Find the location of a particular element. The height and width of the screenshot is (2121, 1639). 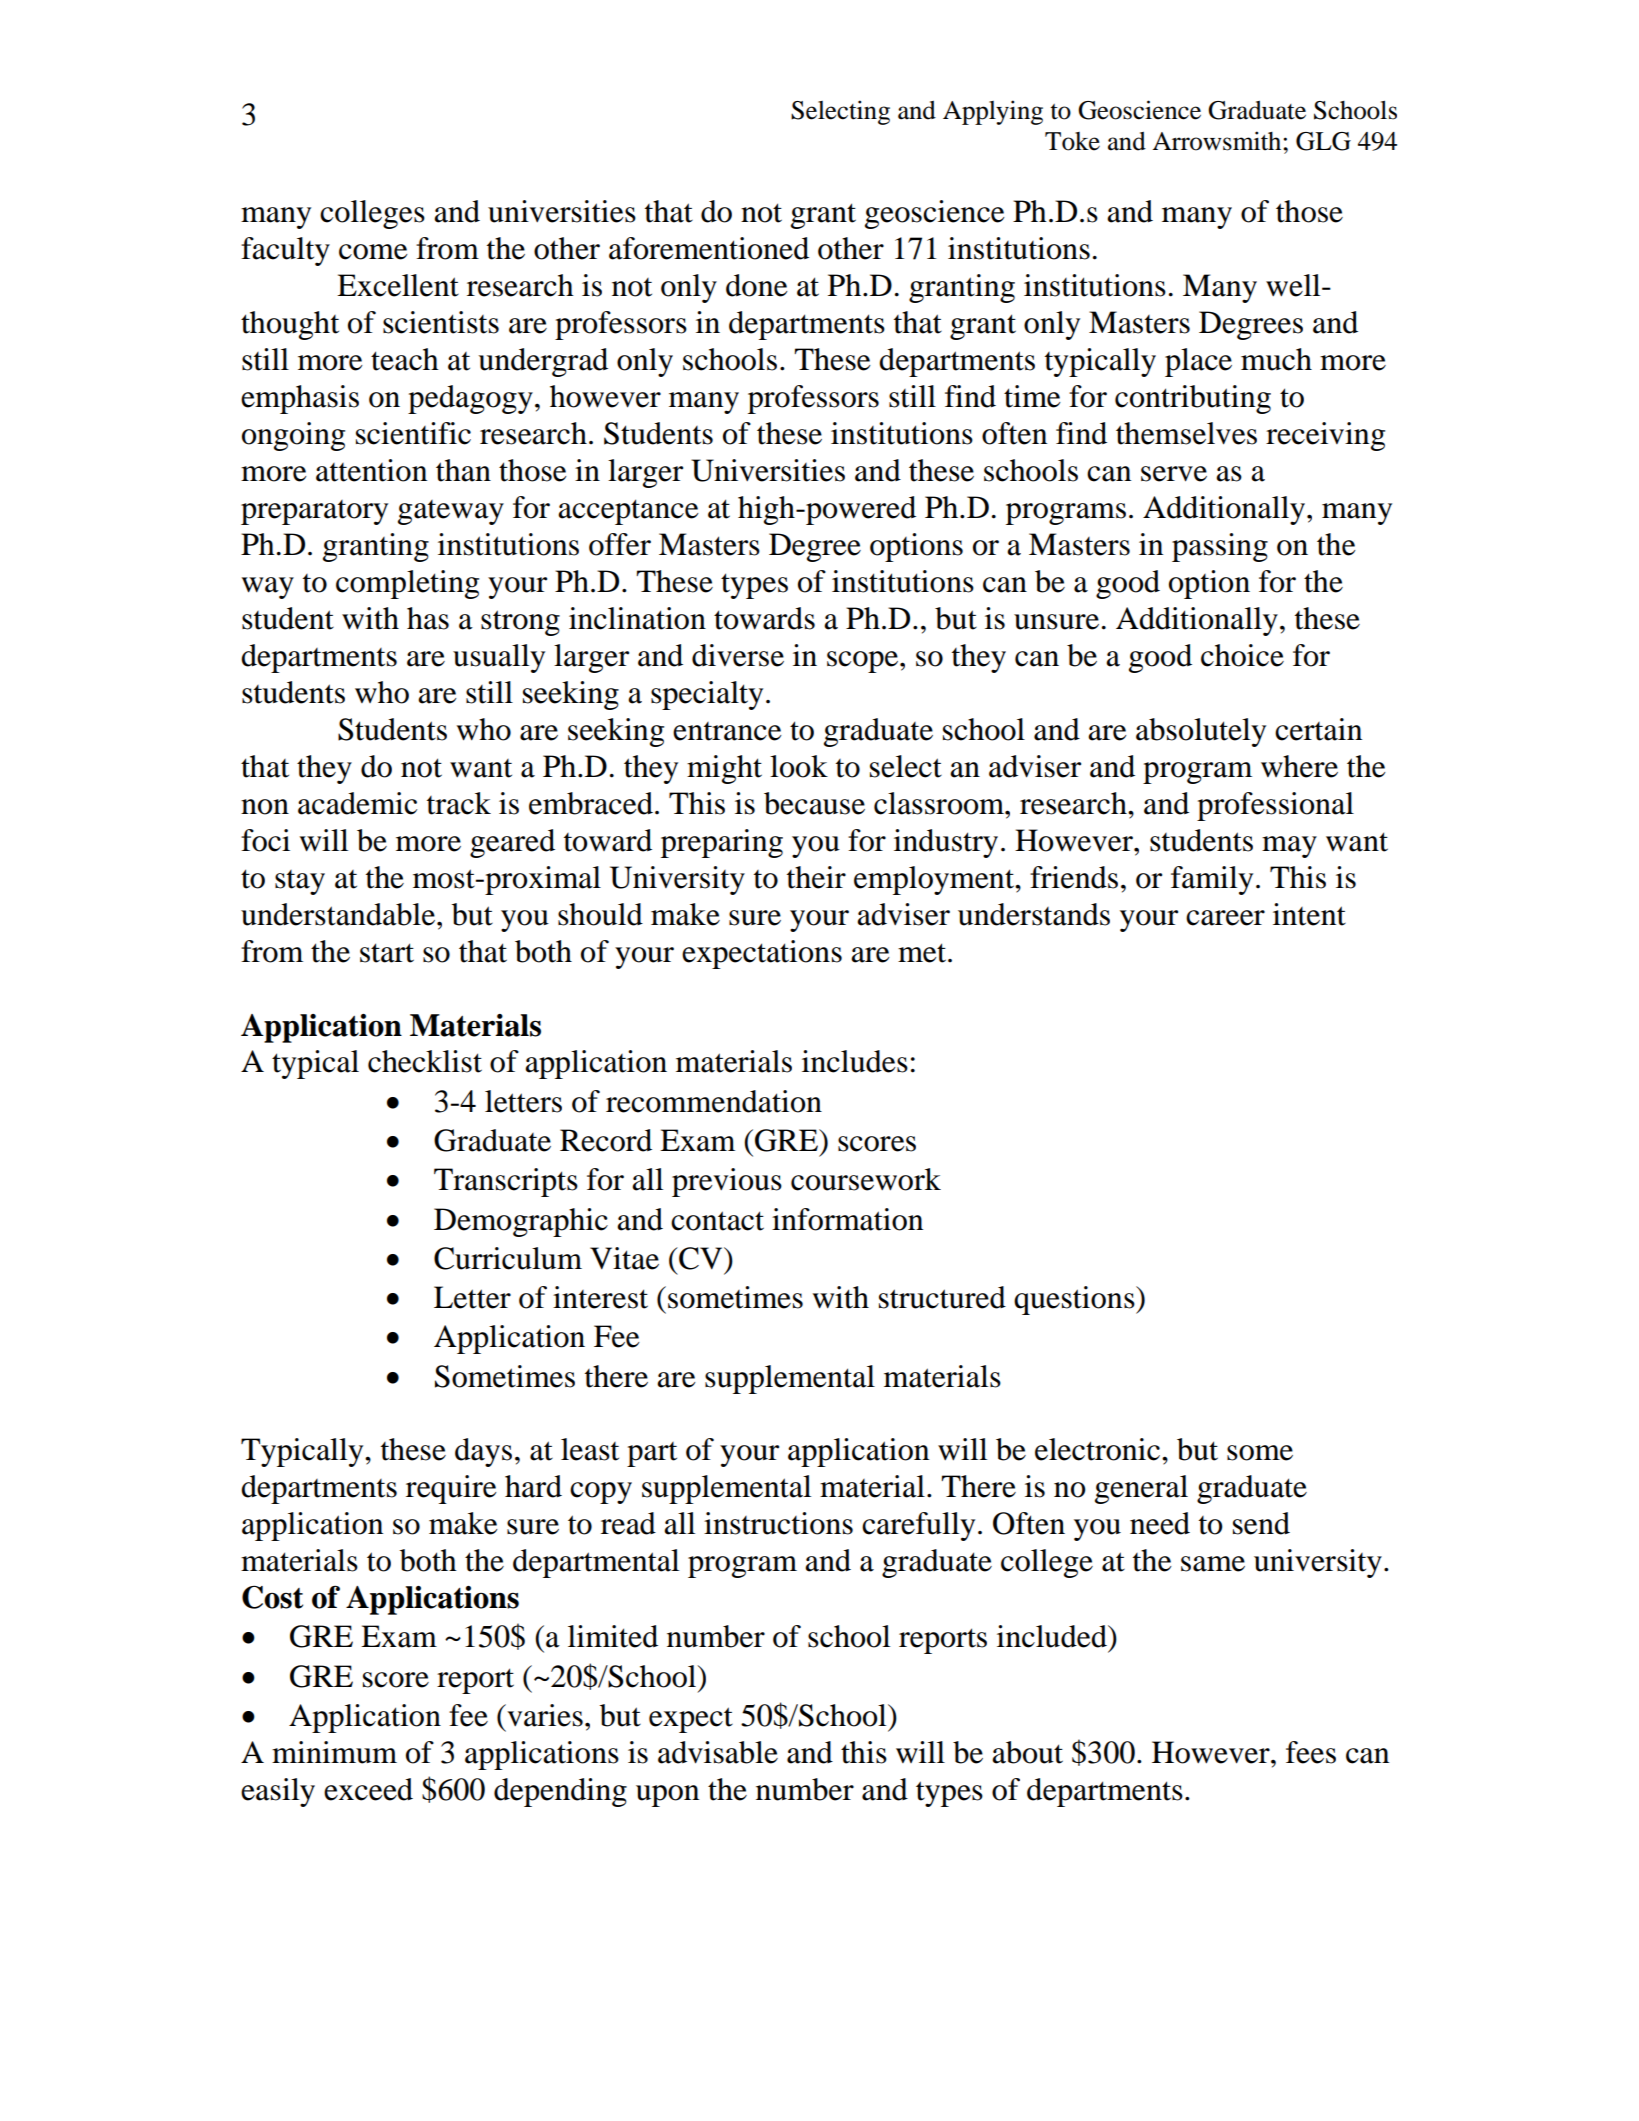

their is located at coordinates (816, 877).
